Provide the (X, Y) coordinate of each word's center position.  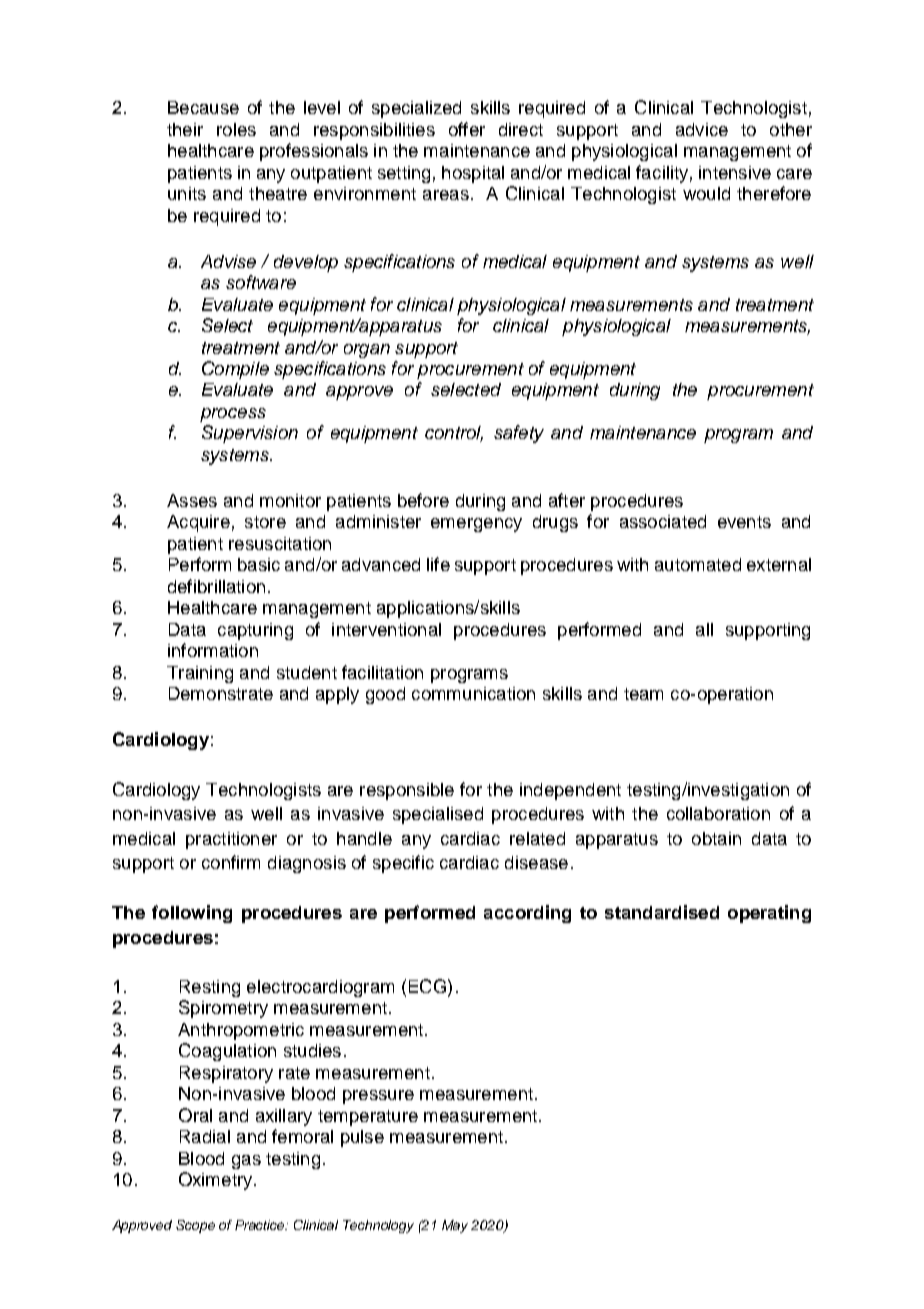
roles (236, 129)
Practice (261, 1225)
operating (769, 914)
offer (467, 129)
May (455, 1226)
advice (702, 129)
